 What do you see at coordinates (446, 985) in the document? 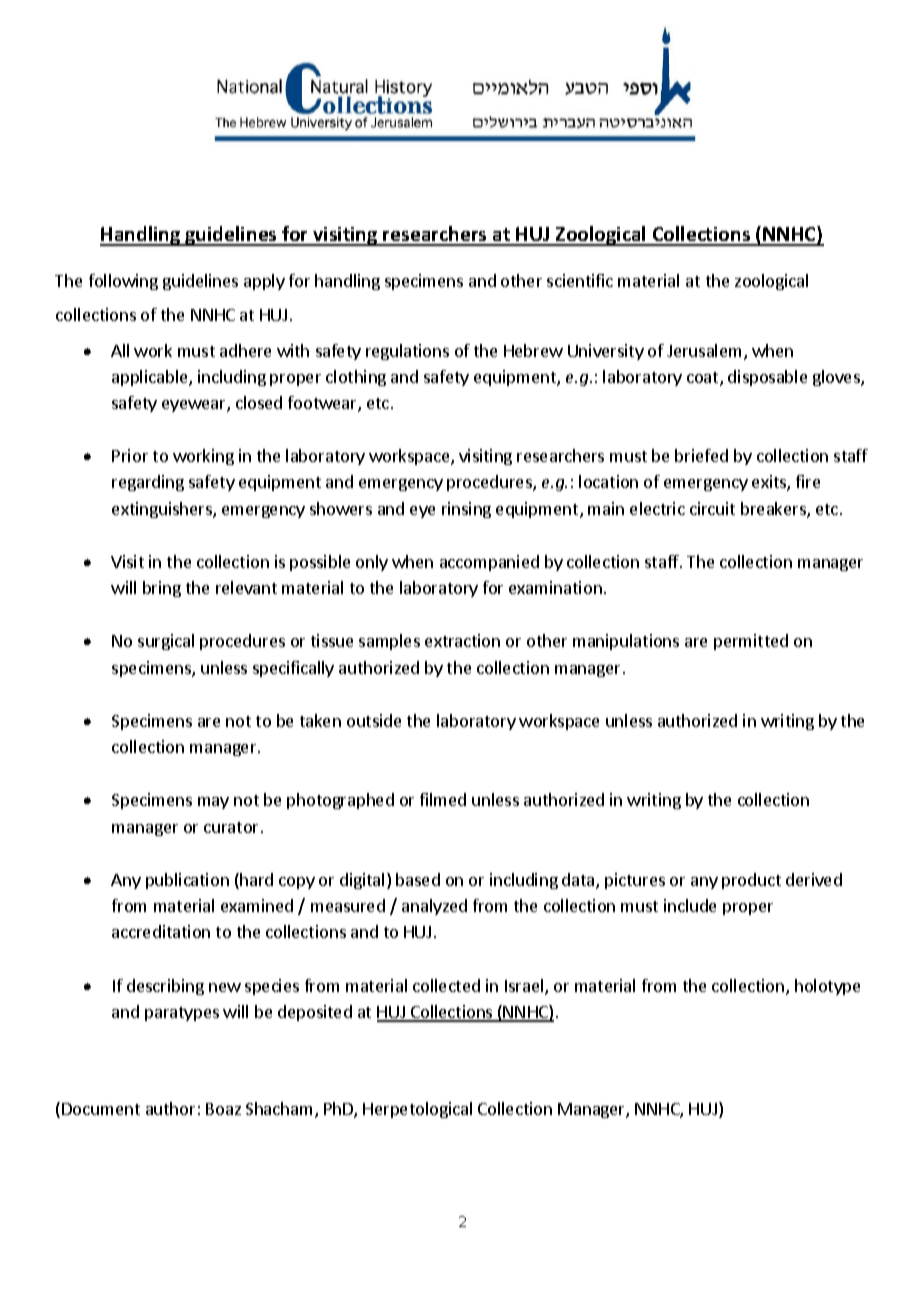
I see `collected` at bounding box center [446, 985].
